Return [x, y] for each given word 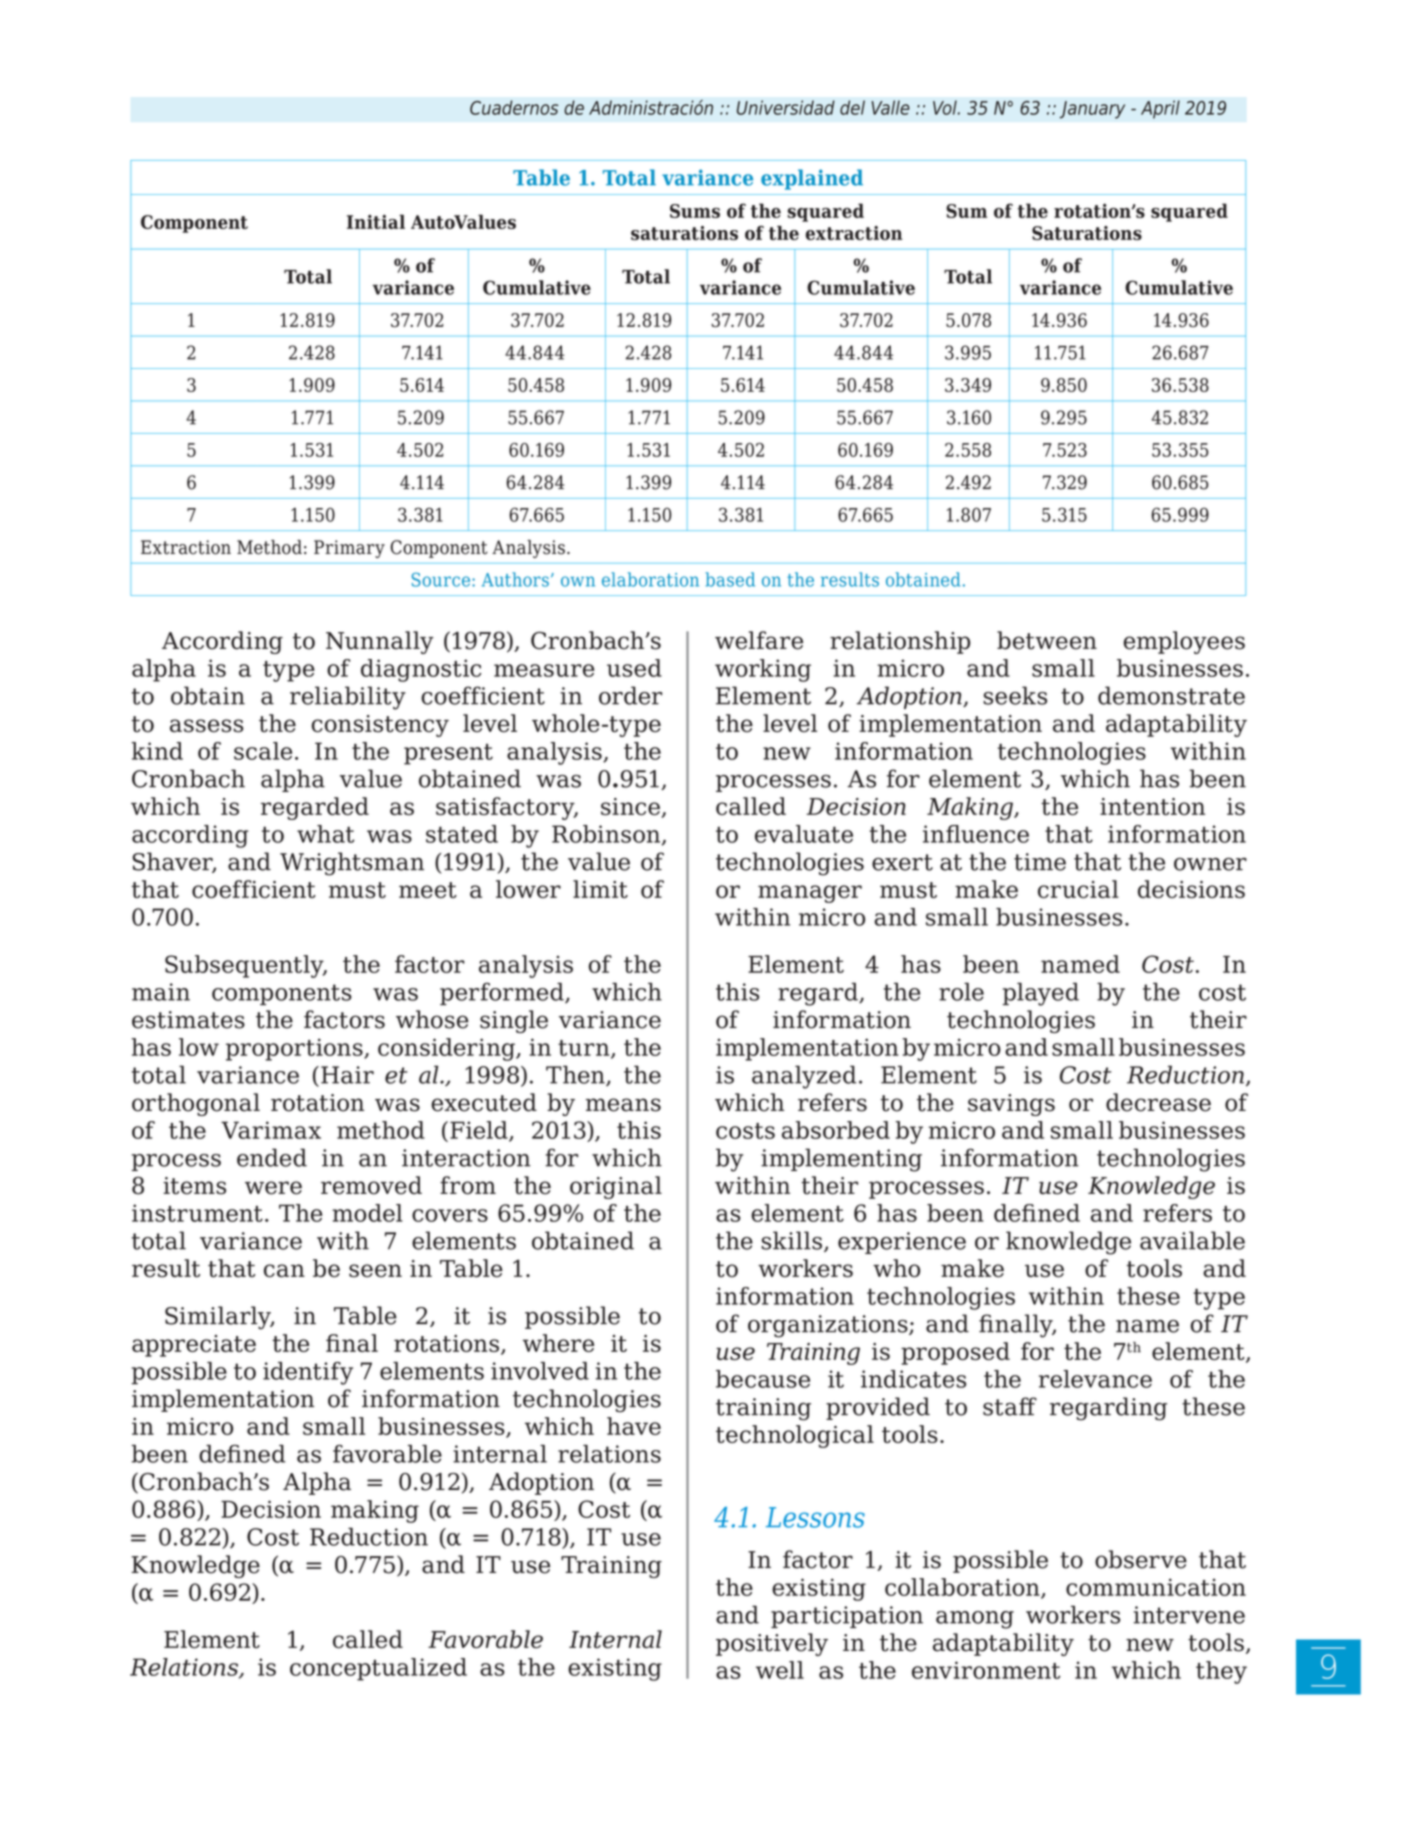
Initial [376, 221]
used [634, 668]
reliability [348, 698]
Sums [695, 211]
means [623, 1105]
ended [272, 1157]
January [1092, 110]
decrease [1158, 1102]
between [1047, 640]
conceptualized [378, 1669]
